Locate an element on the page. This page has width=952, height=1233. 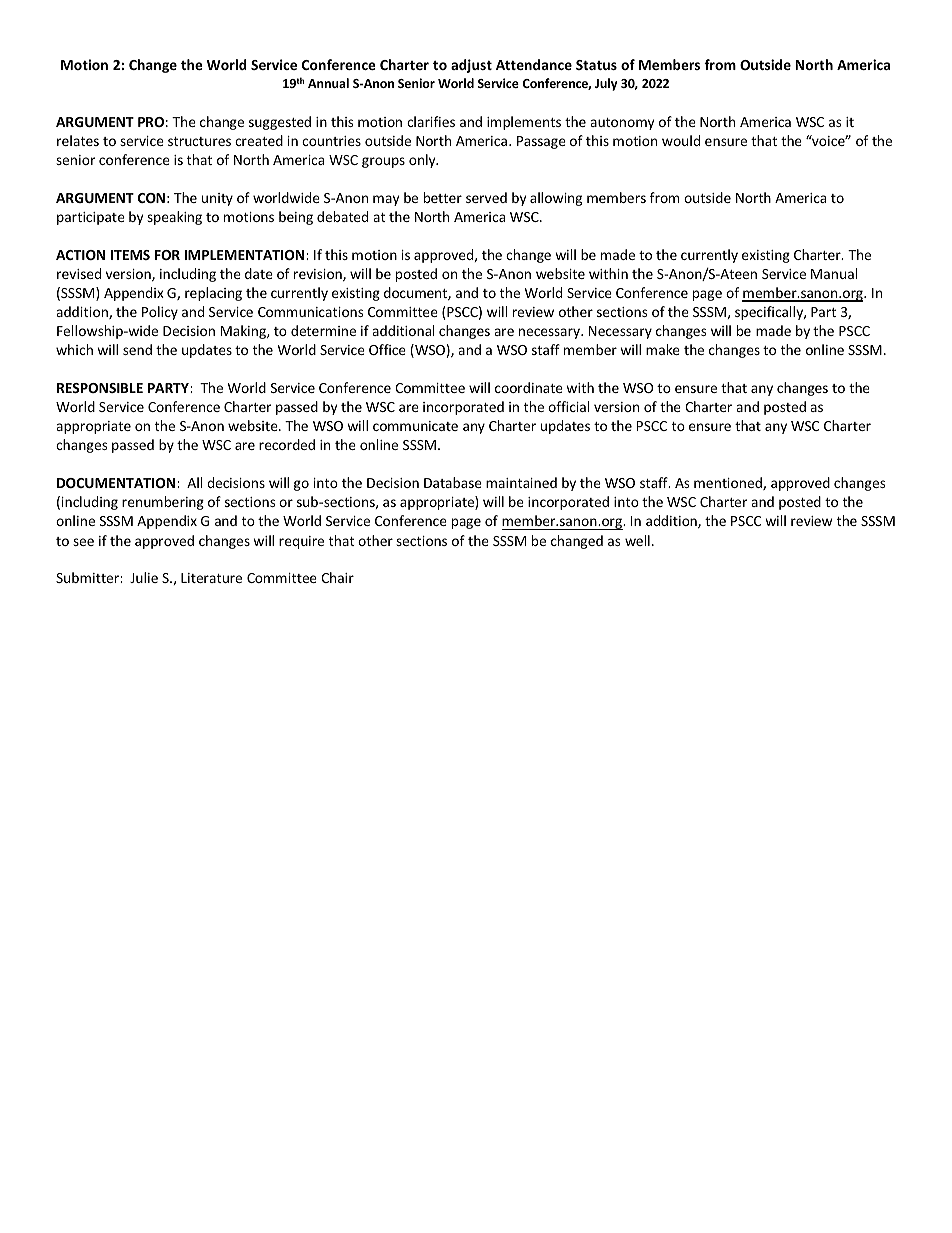
Chair is located at coordinates (337, 577).
